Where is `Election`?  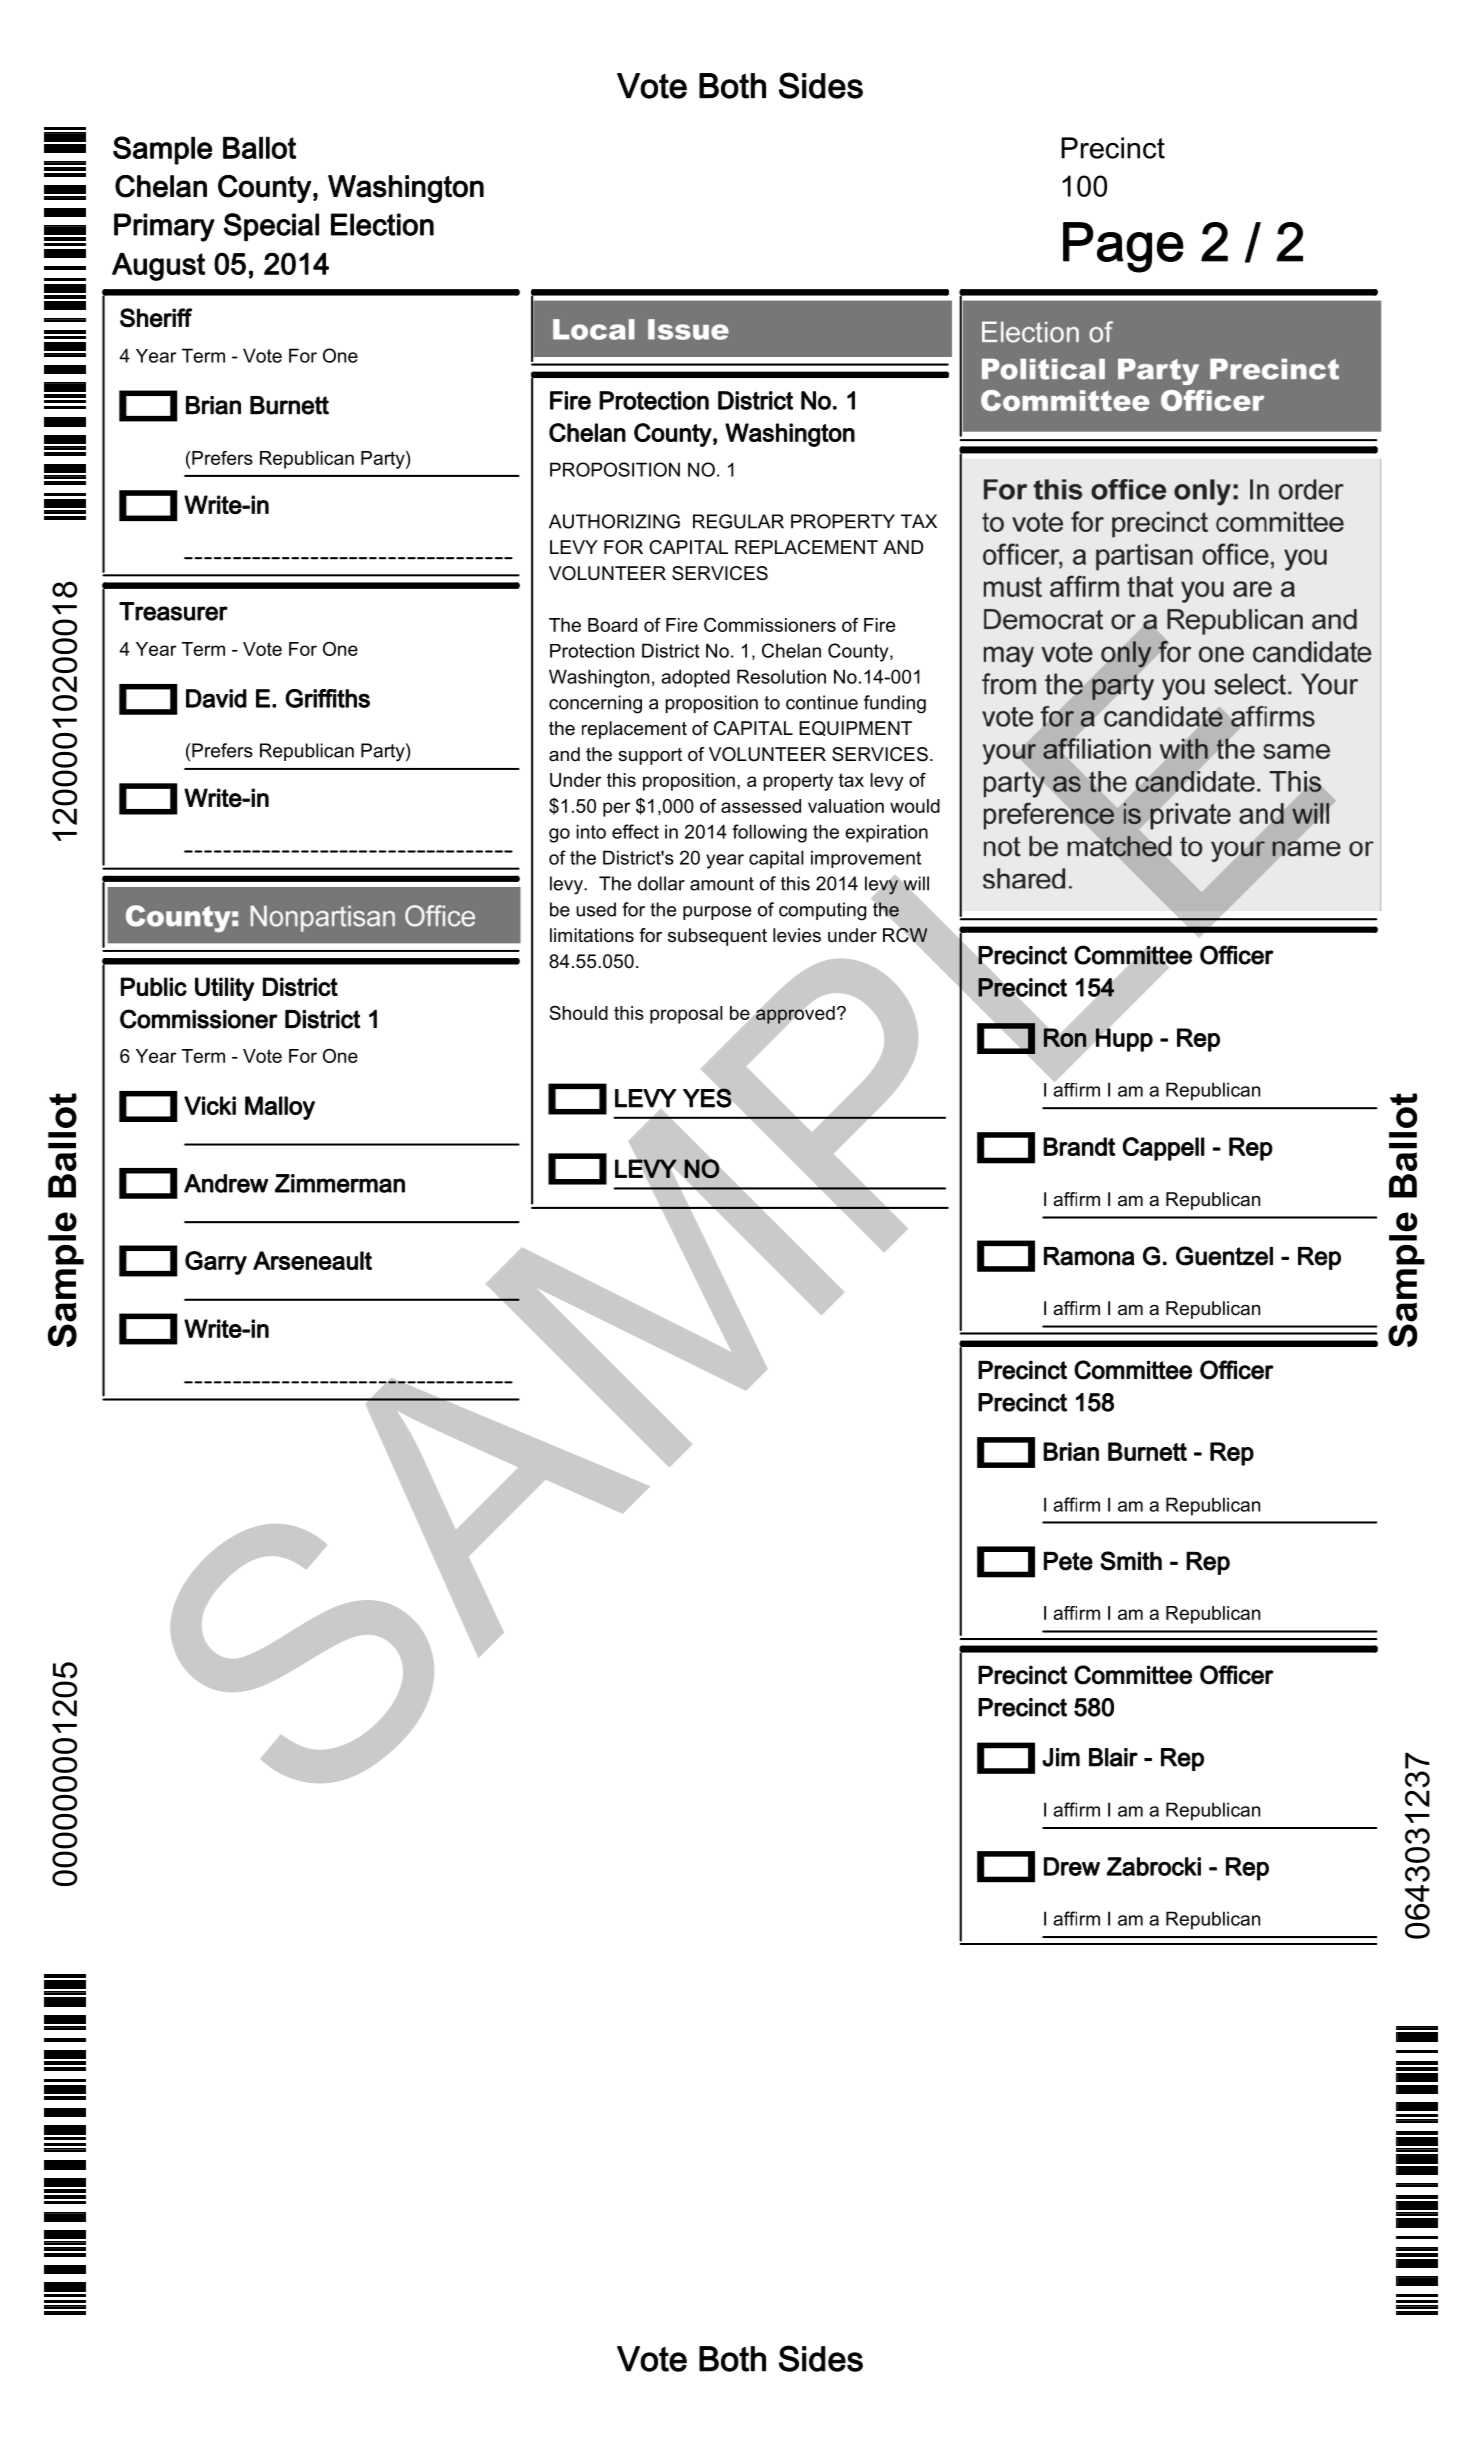 Election is located at coordinates (382, 224).
